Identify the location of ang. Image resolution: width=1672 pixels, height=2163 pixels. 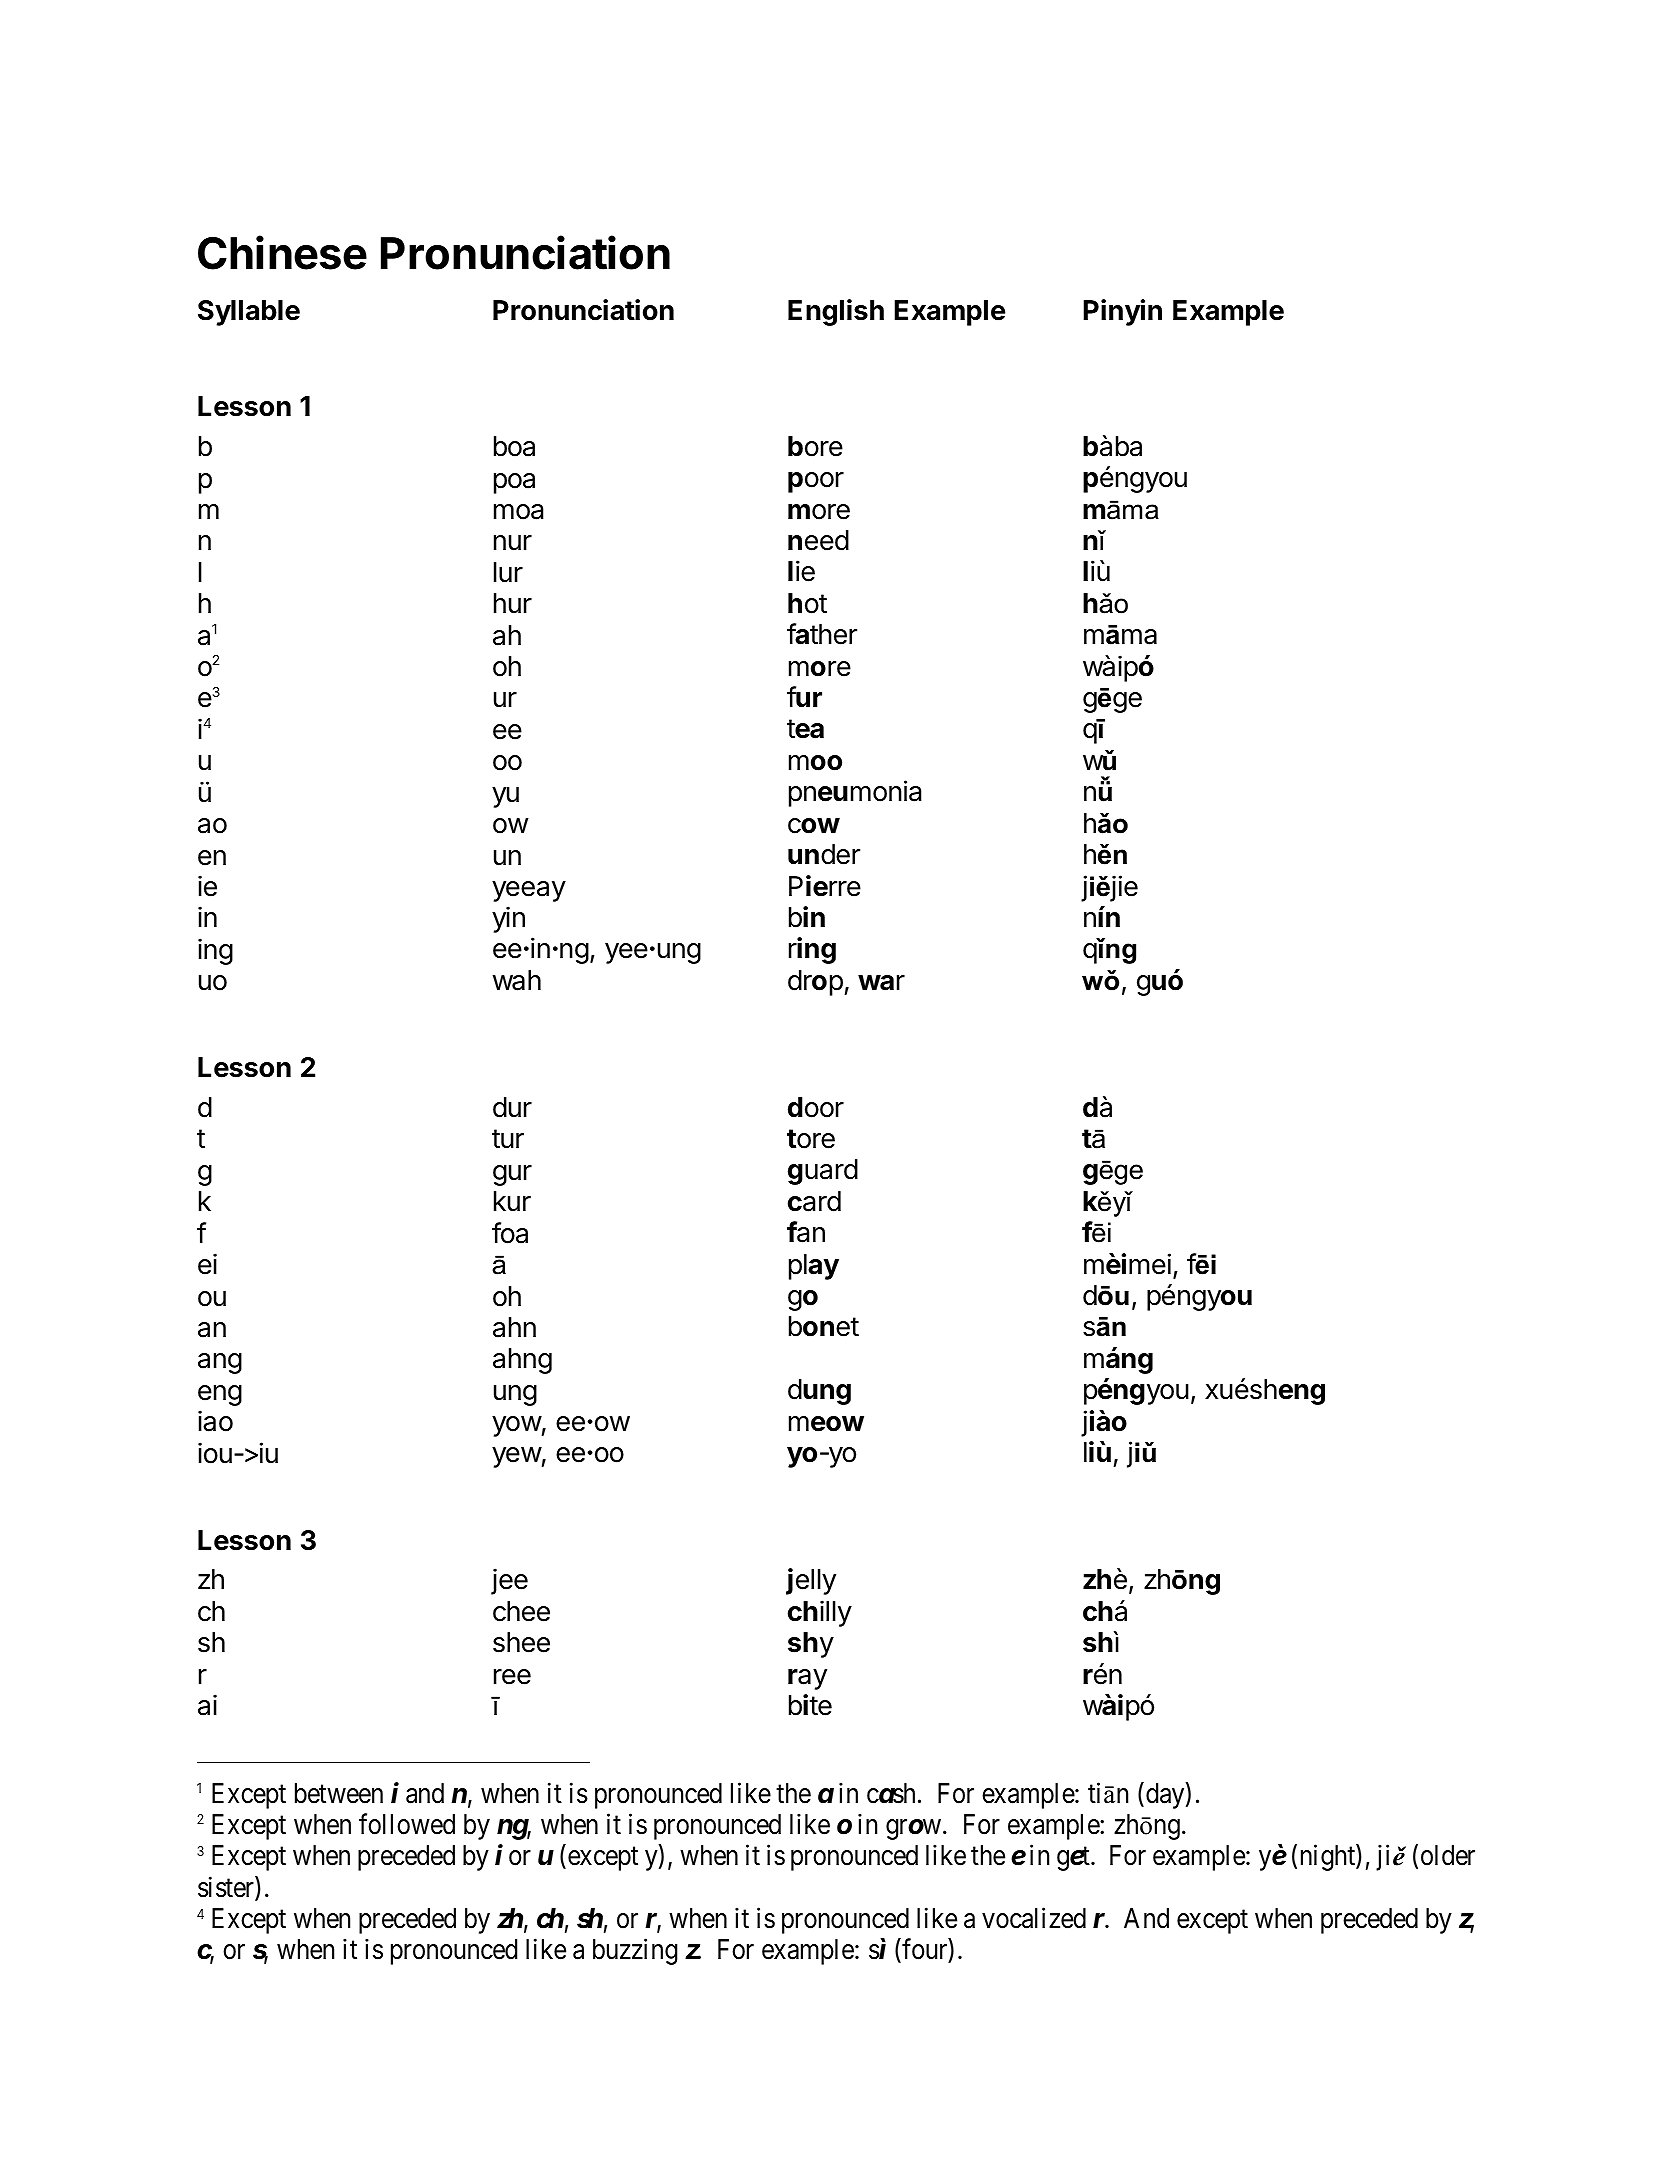
(220, 1363).
